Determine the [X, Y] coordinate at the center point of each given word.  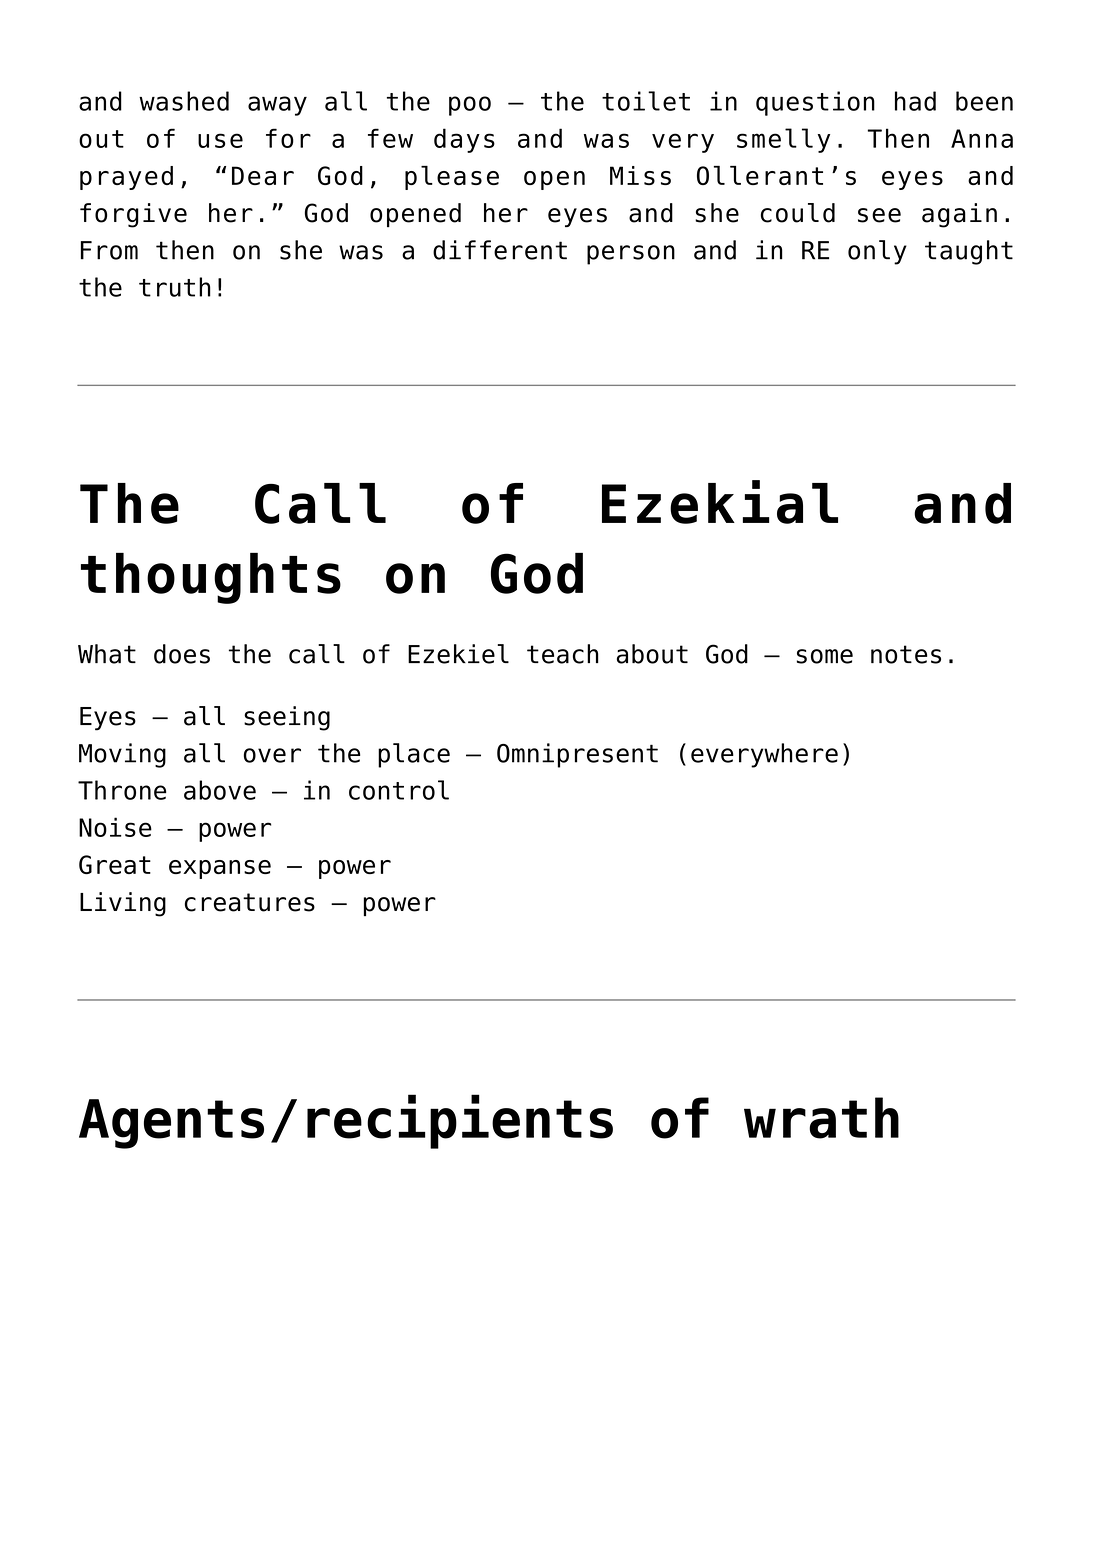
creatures [250, 902]
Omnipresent [577, 755]
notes [906, 654]
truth [175, 287]
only [877, 252]
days [464, 140]
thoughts [211, 578]
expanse [220, 869]
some [825, 656]
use [220, 140]
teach [562, 654]
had [915, 101]
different [500, 250]
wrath [821, 1118]
